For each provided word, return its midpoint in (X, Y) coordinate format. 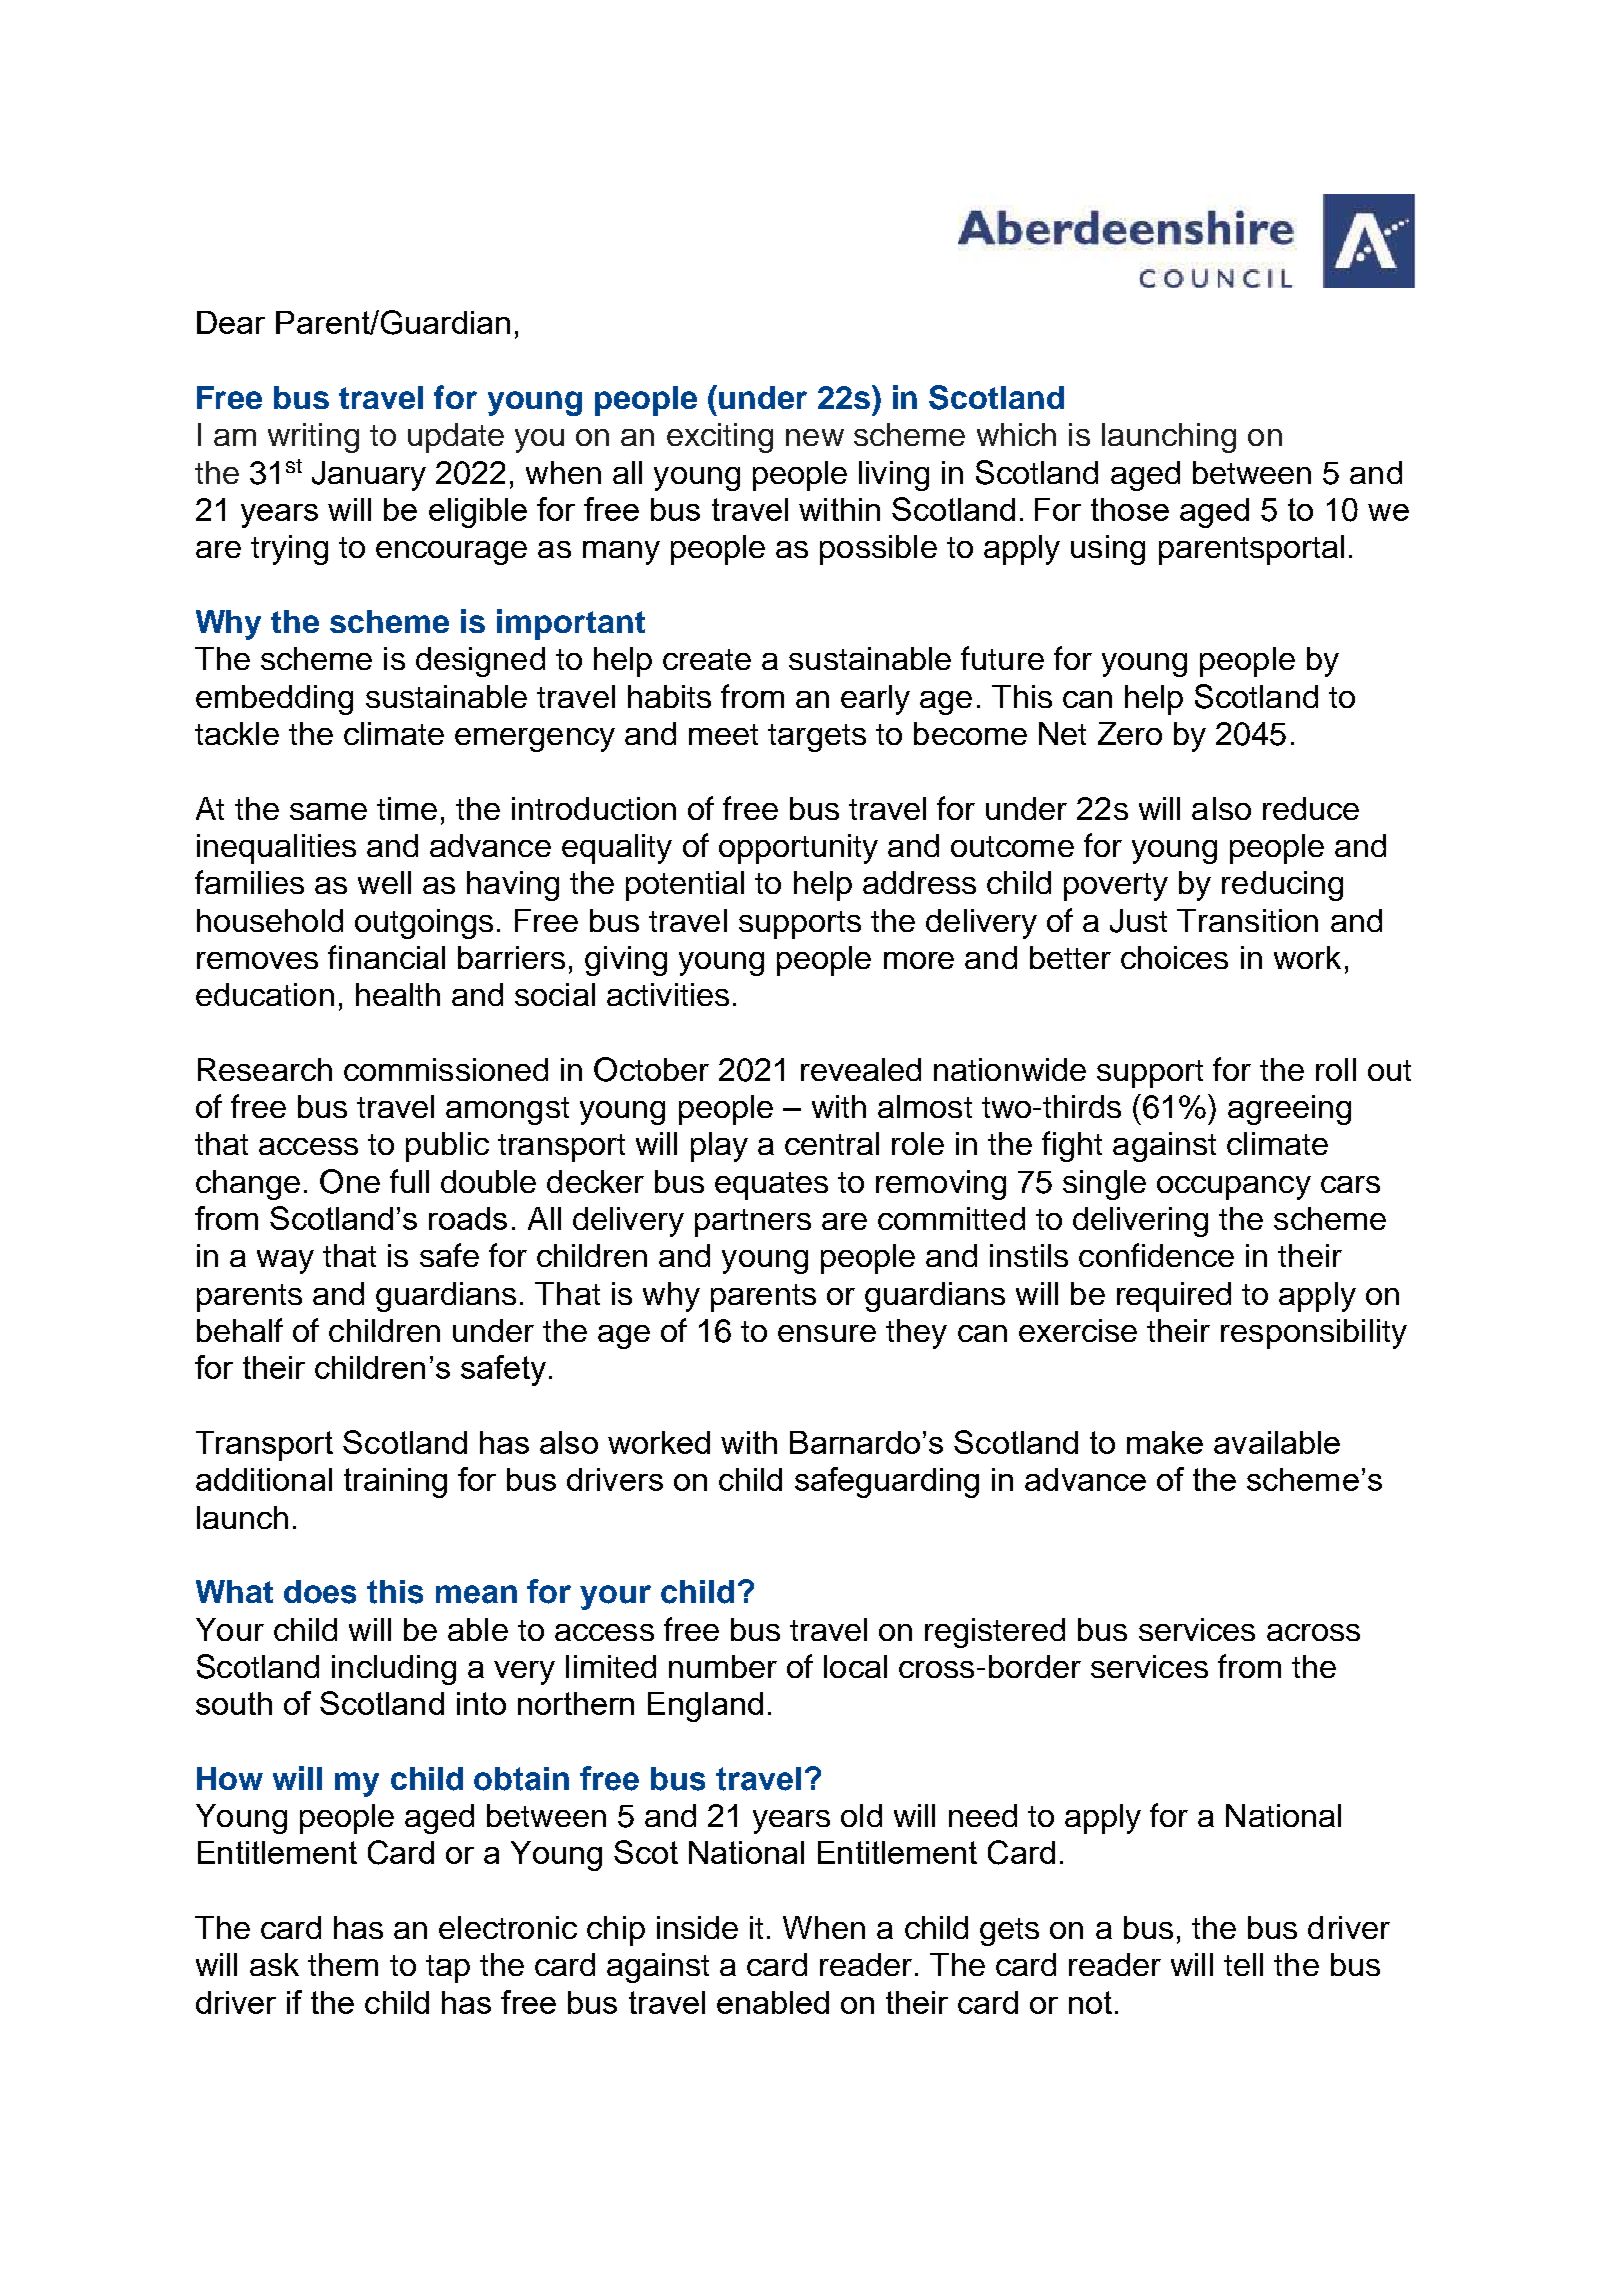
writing (313, 438)
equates (771, 1186)
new (815, 437)
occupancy (1234, 1188)
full (409, 1181)
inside (697, 1927)
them (343, 1964)
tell (1243, 1964)
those (1130, 509)
